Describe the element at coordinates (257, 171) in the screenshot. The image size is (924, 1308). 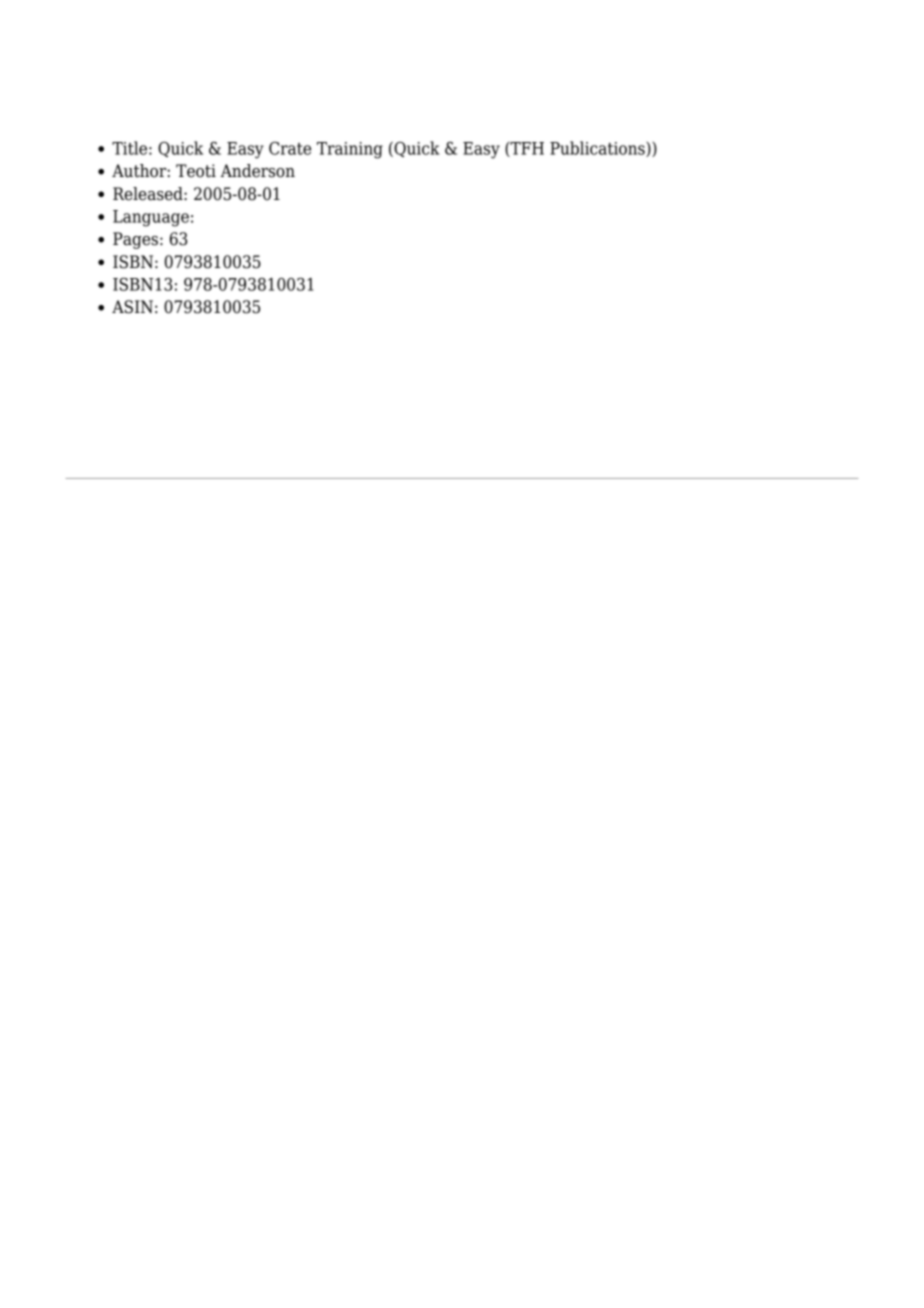
I see `Anderson` at that location.
